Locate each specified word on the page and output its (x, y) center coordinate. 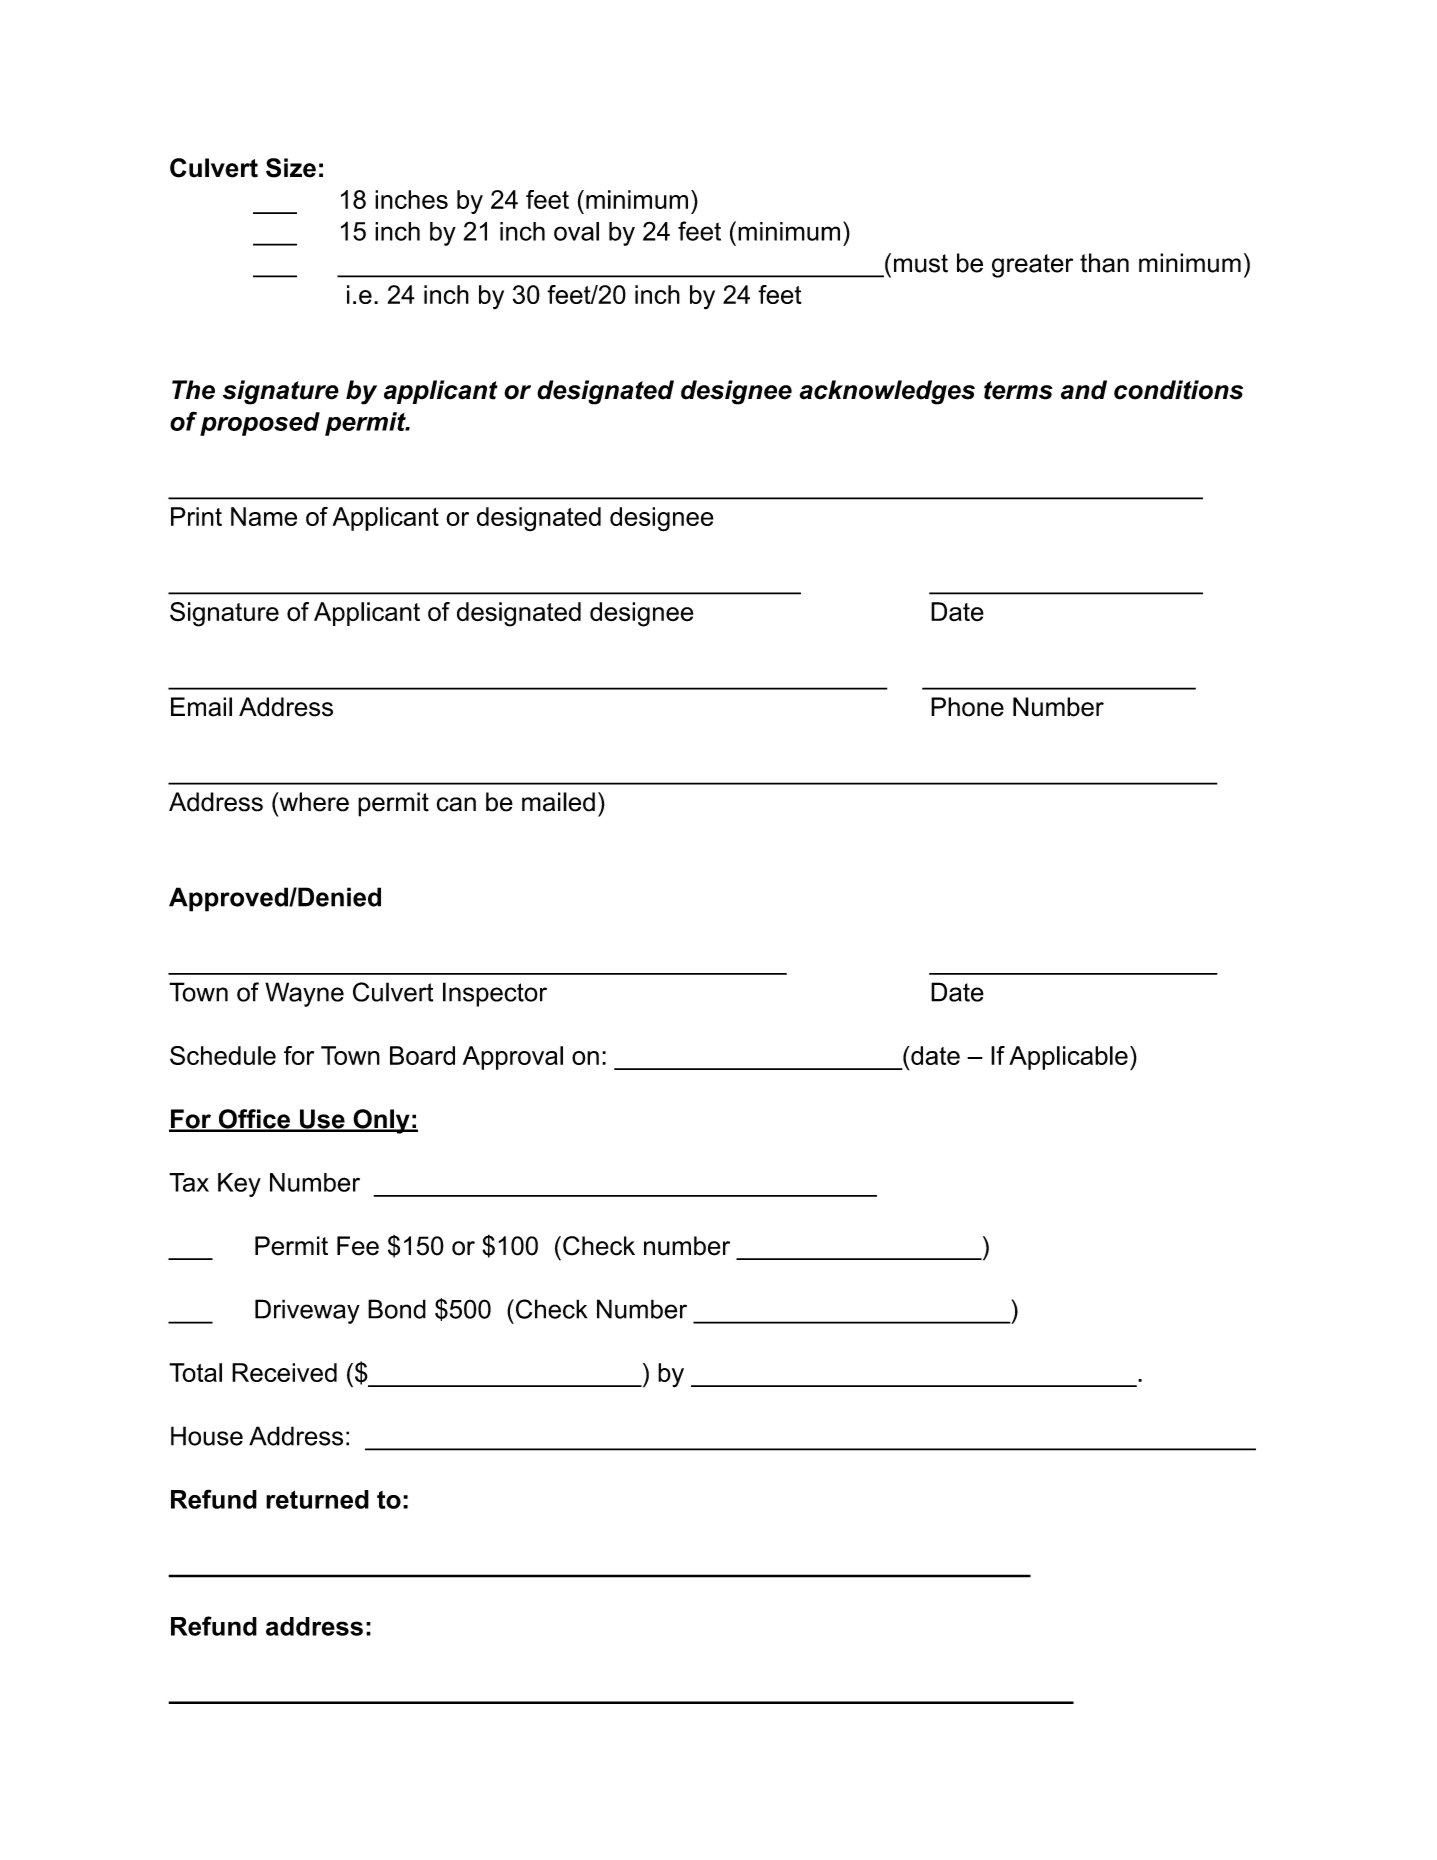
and (1084, 390)
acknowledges (887, 392)
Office (254, 1120)
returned (317, 1499)
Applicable (1068, 1058)
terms (1018, 390)
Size (291, 168)
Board (422, 1055)
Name (264, 516)
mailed (558, 802)
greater (1032, 266)
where (313, 802)
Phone (967, 707)
